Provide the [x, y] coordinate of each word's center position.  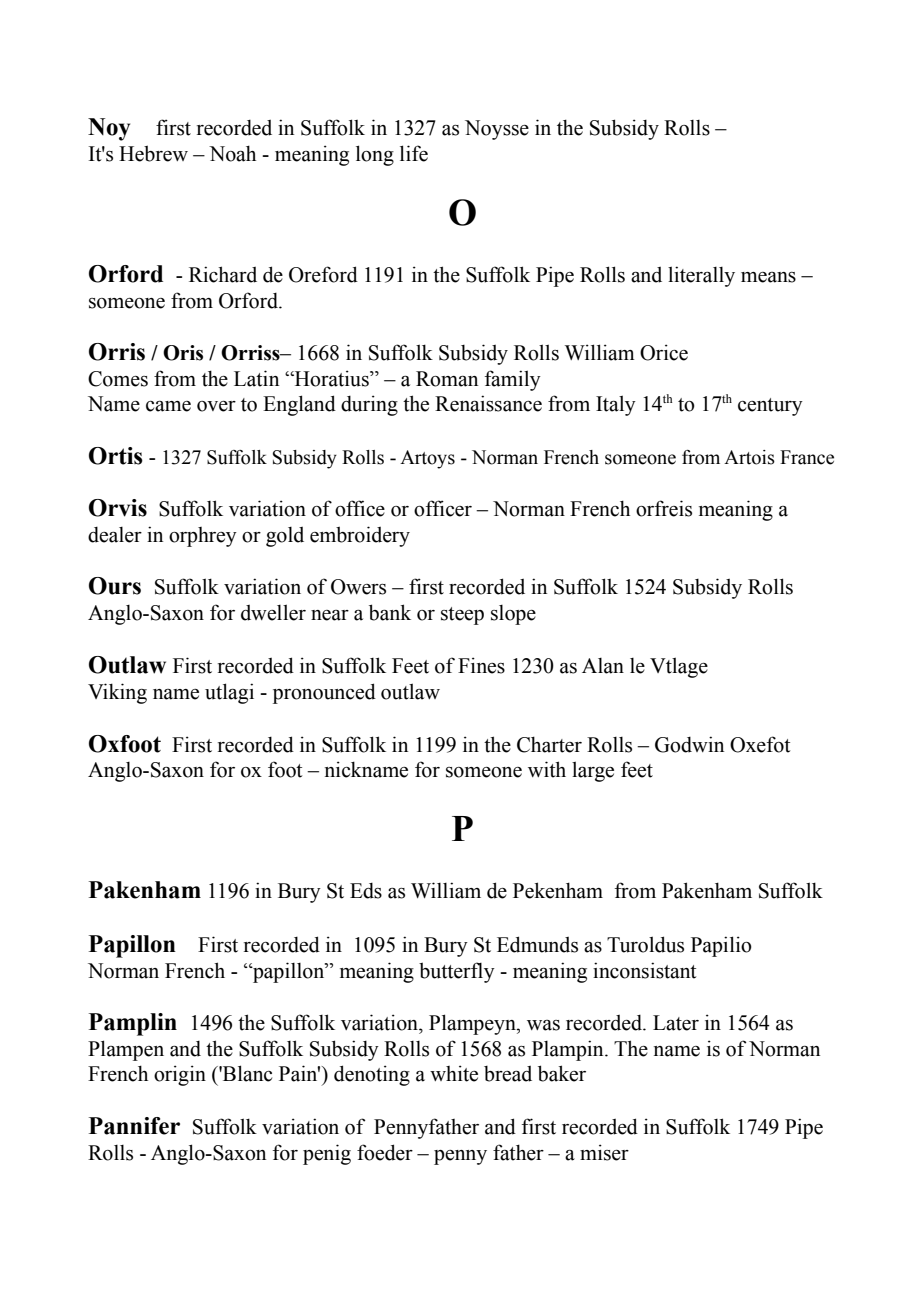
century [770, 407]
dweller [273, 612]
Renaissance [488, 403]
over [216, 406]
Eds [366, 891]
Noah [232, 153]
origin [180, 1075]
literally [701, 276]
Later [676, 1023]
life [414, 153]
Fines [481, 665]
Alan [603, 666]
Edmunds [537, 944]
